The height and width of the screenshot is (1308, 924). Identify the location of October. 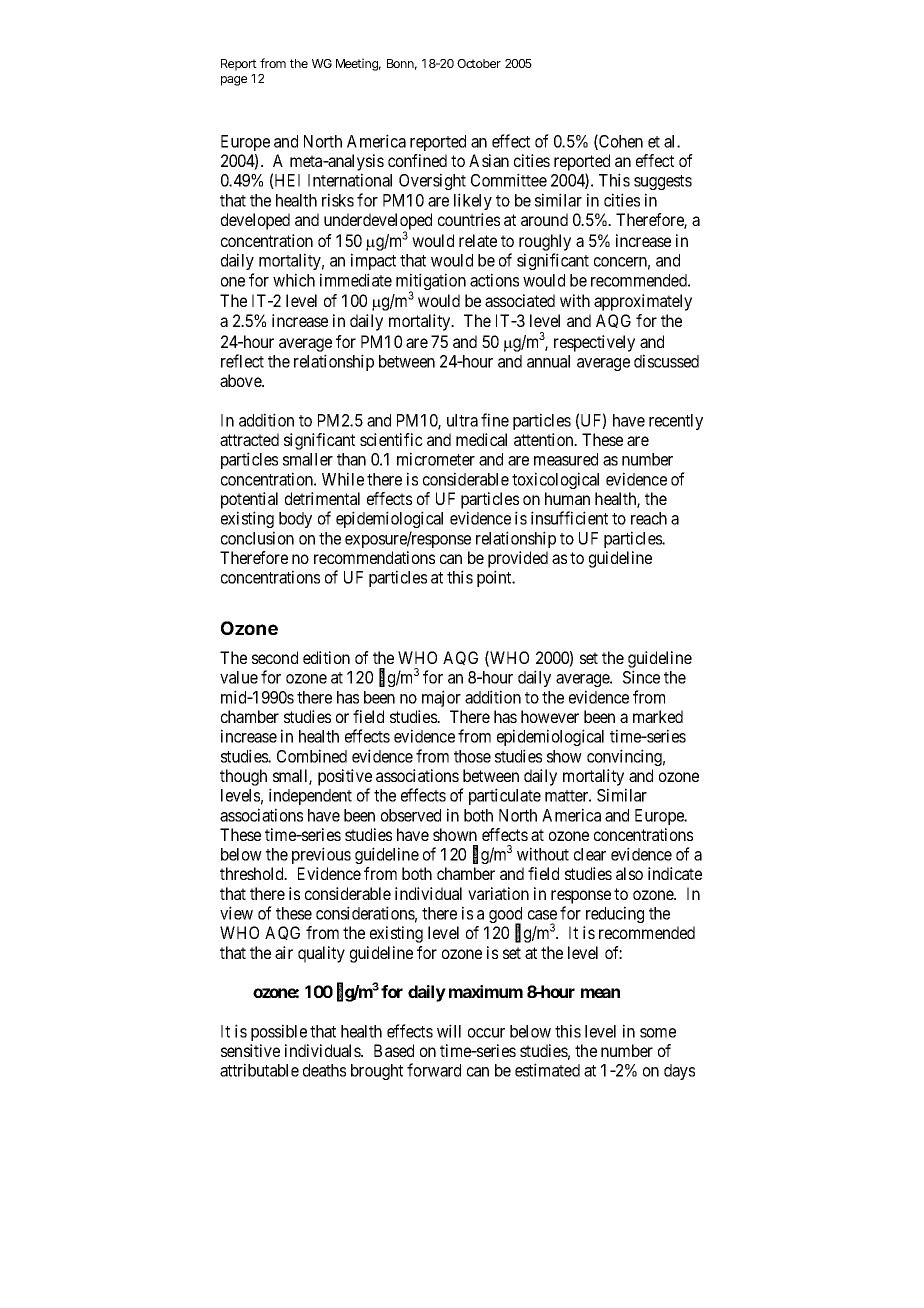
(479, 63).
